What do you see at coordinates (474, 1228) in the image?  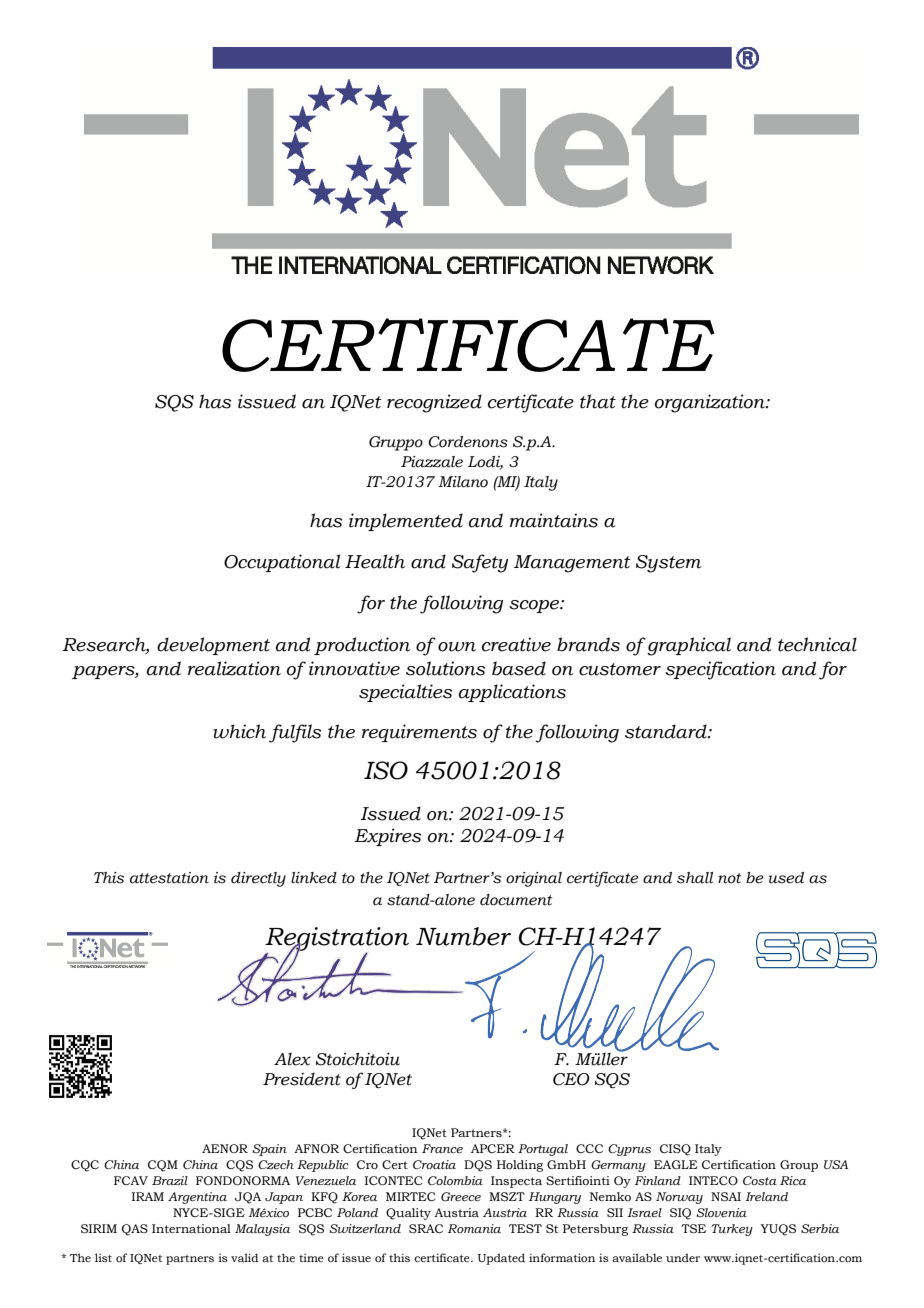 I see `Romania` at bounding box center [474, 1228].
